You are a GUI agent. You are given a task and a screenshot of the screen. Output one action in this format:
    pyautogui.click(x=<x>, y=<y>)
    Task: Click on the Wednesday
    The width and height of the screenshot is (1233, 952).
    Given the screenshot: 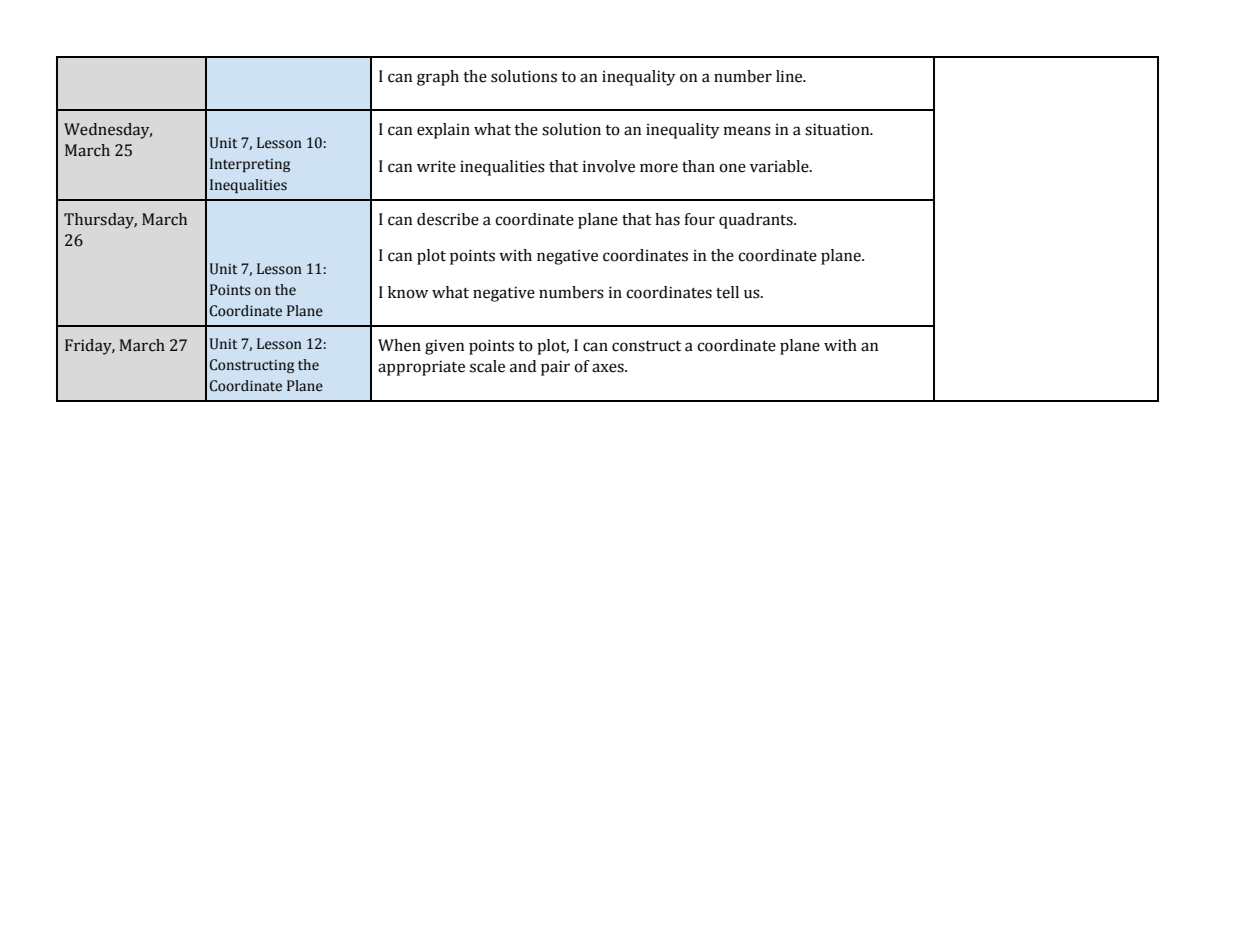 What is the action you would take?
    pyautogui.click(x=108, y=131)
